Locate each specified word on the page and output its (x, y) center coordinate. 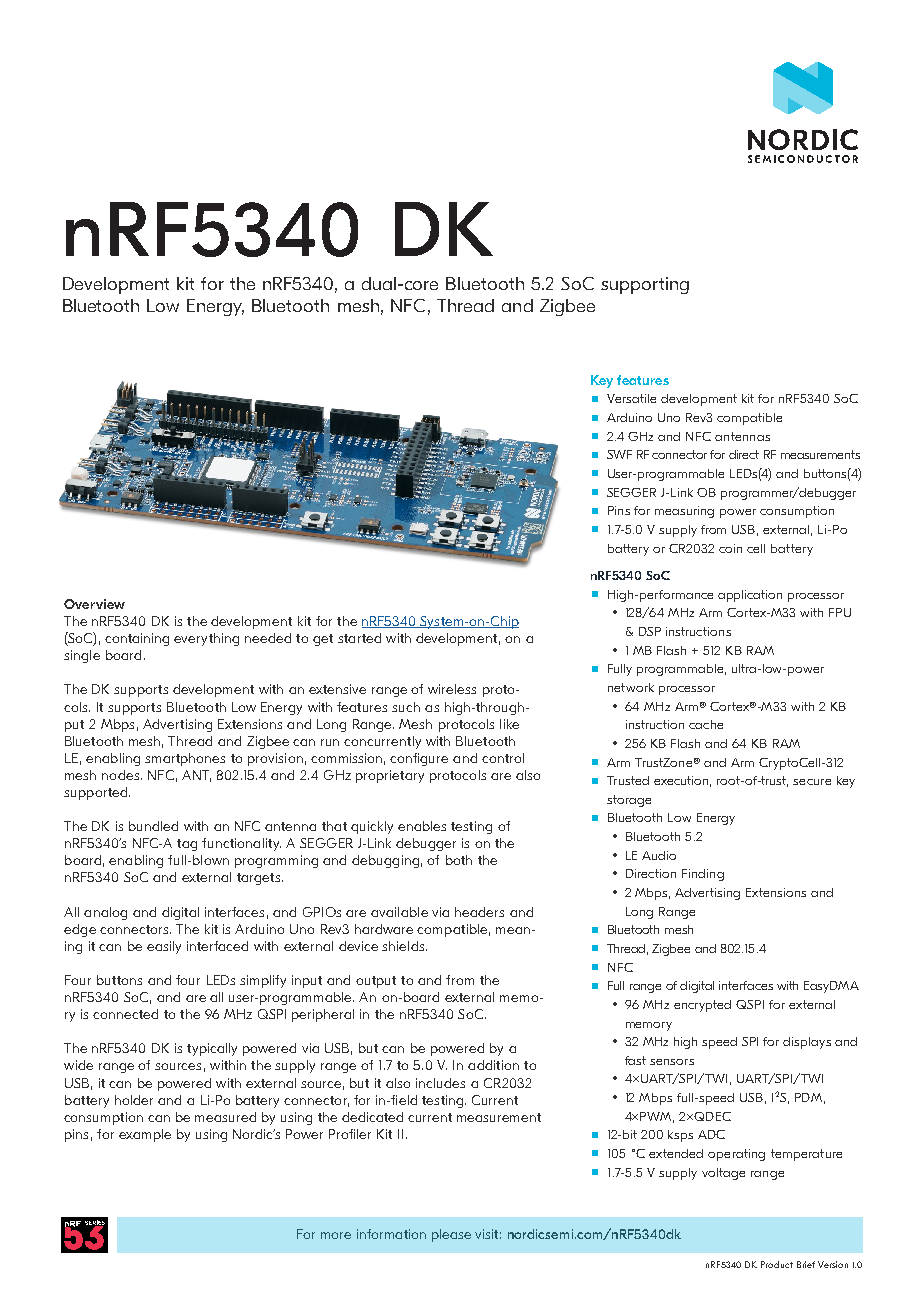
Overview (94, 604)
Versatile (631, 398)
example (145, 1135)
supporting (645, 285)
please (451, 1235)
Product (777, 1264)
